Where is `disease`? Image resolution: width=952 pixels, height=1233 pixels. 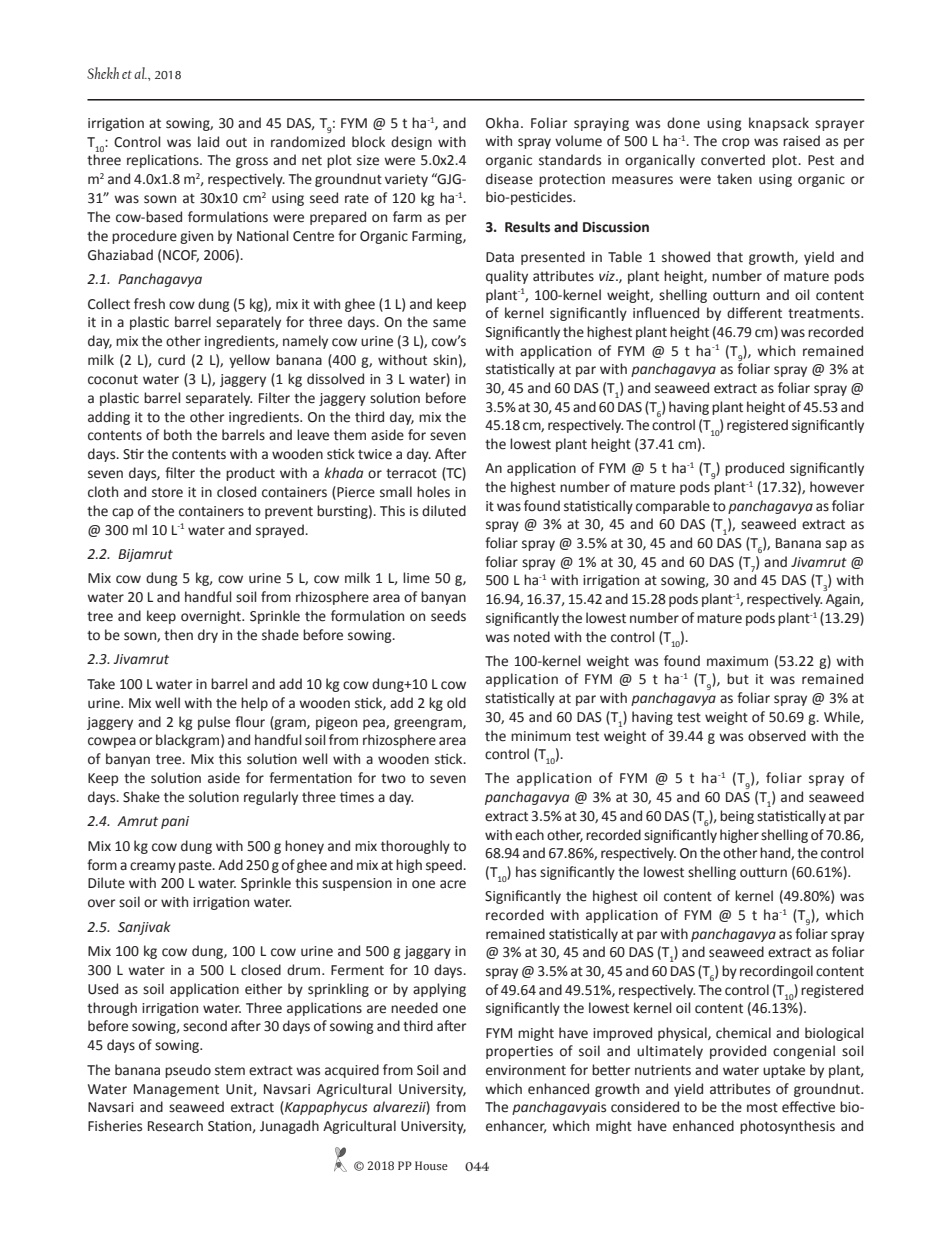 disease is located at coordinates (509, 179).
